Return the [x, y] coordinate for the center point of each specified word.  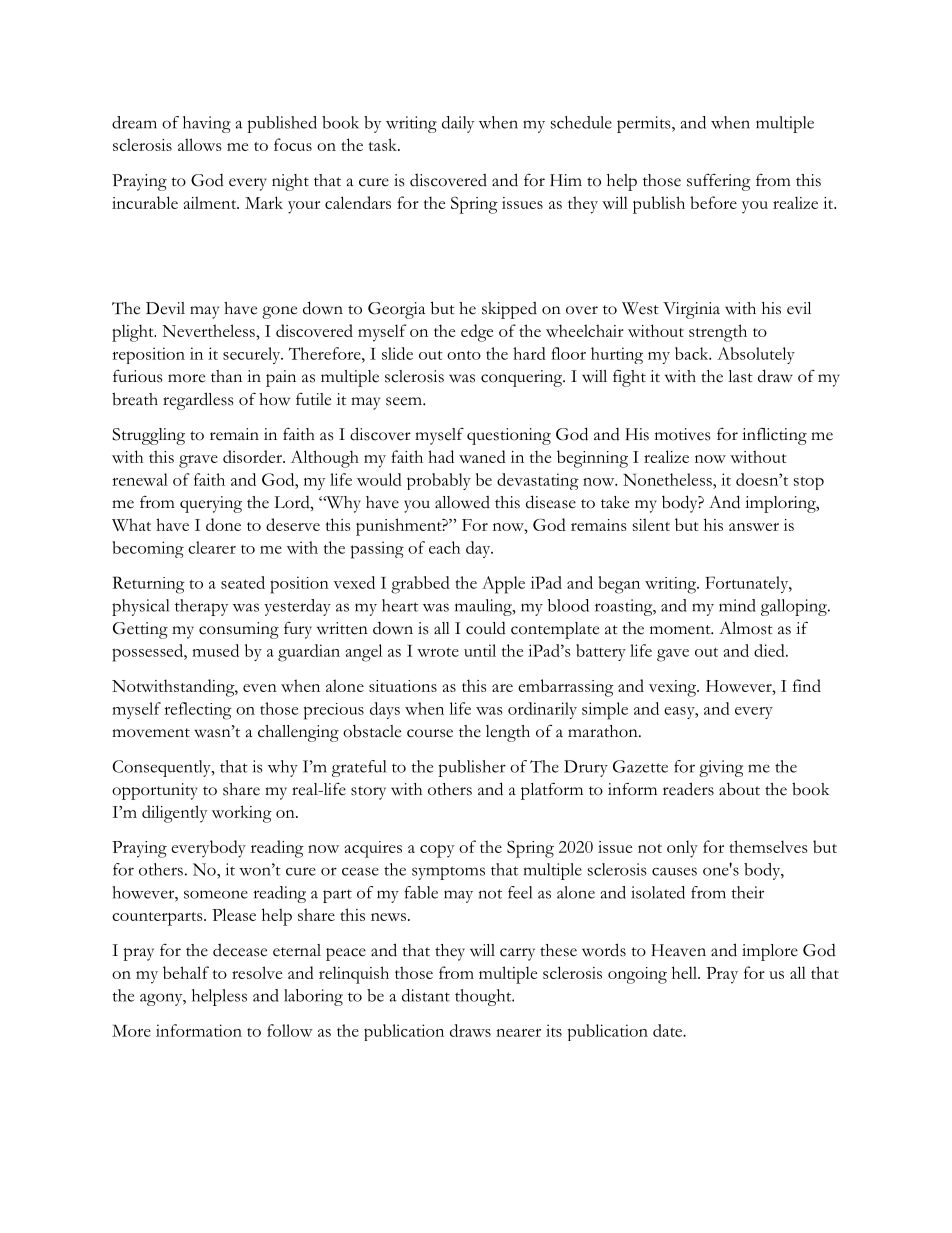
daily [458, 124]
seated [243, 582]
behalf [186, 972]
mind [737, 605]
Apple [503, 585]
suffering [719, 182]
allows [199, 144]
